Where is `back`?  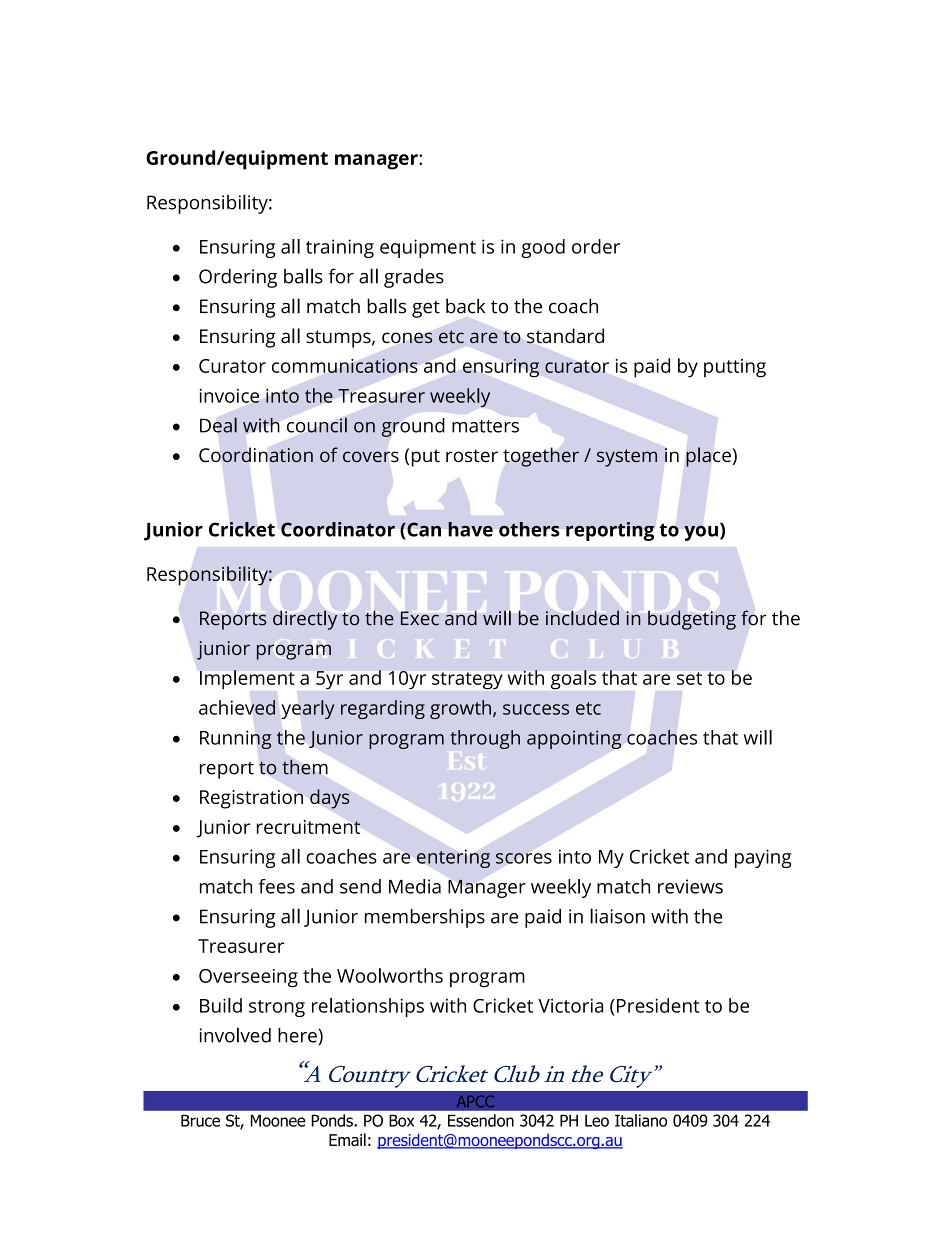
back is located at coordinates (465, 306).
